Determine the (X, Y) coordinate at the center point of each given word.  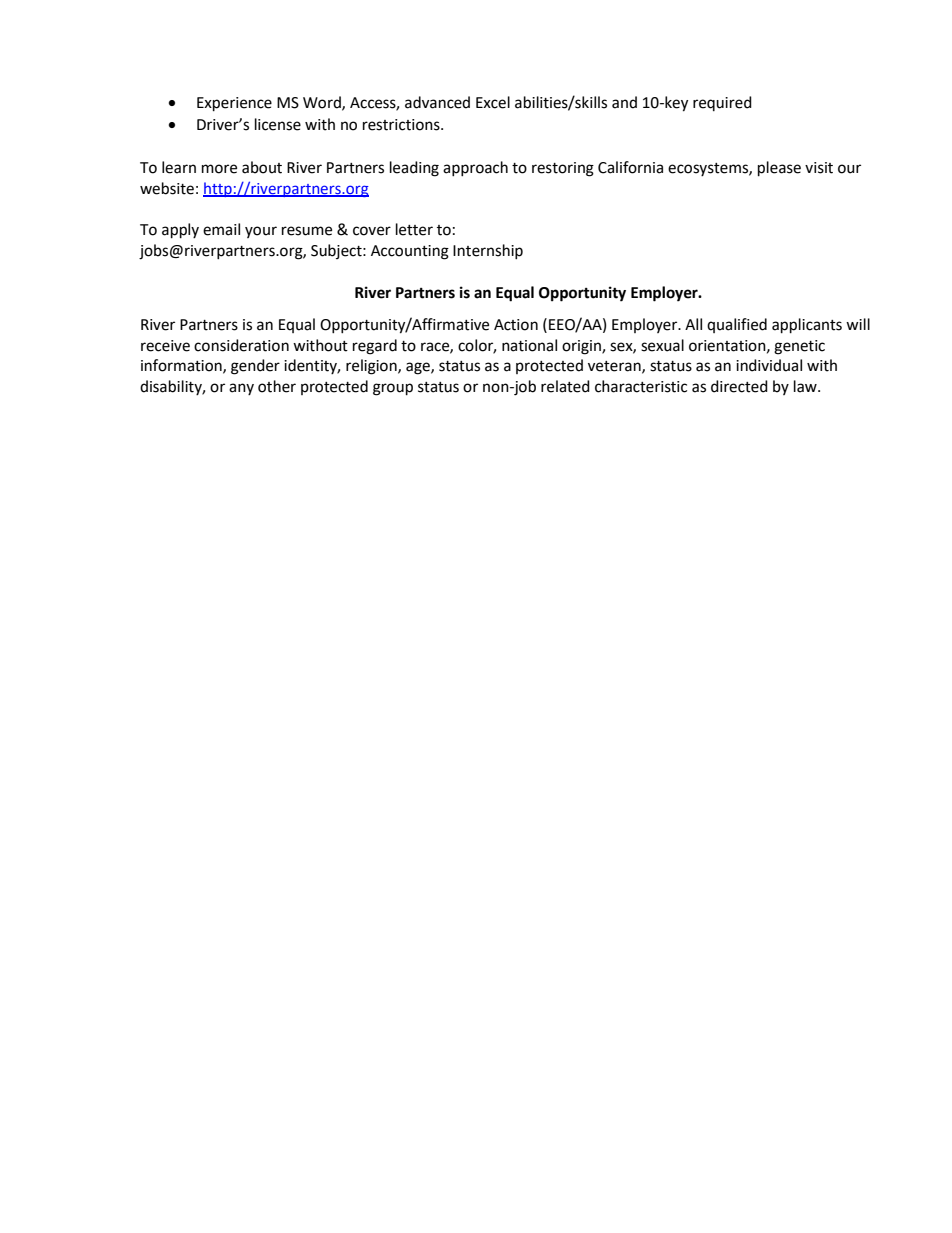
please (779, 169)
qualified (737, 325)
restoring (563, 169)
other (277, 386)
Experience (234, 104)
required (722, 103)
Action (516, 325)
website (167, 188)
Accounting (410, 252)
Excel (493, 102)
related (565, 386)
